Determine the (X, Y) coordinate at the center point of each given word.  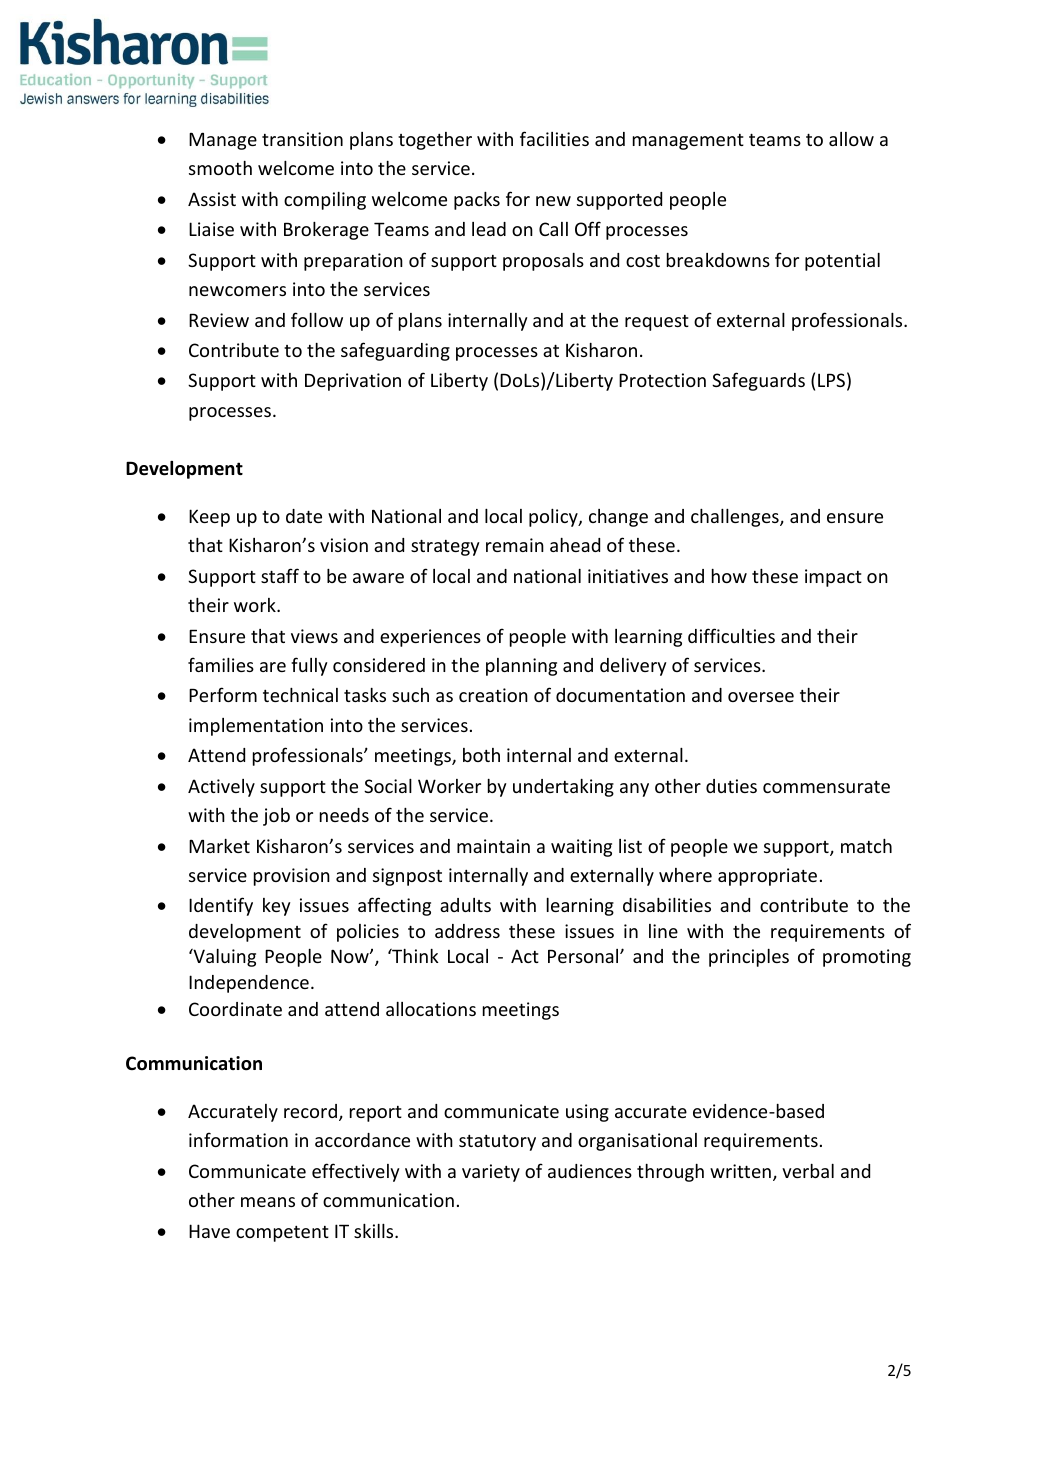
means (268, 1202)
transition (302, 139)
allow (851, 139)
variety (491, 1173)
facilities (554, 138)
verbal (808, 1171)
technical (300, 695)
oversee (761, 697)
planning (521, 667)
